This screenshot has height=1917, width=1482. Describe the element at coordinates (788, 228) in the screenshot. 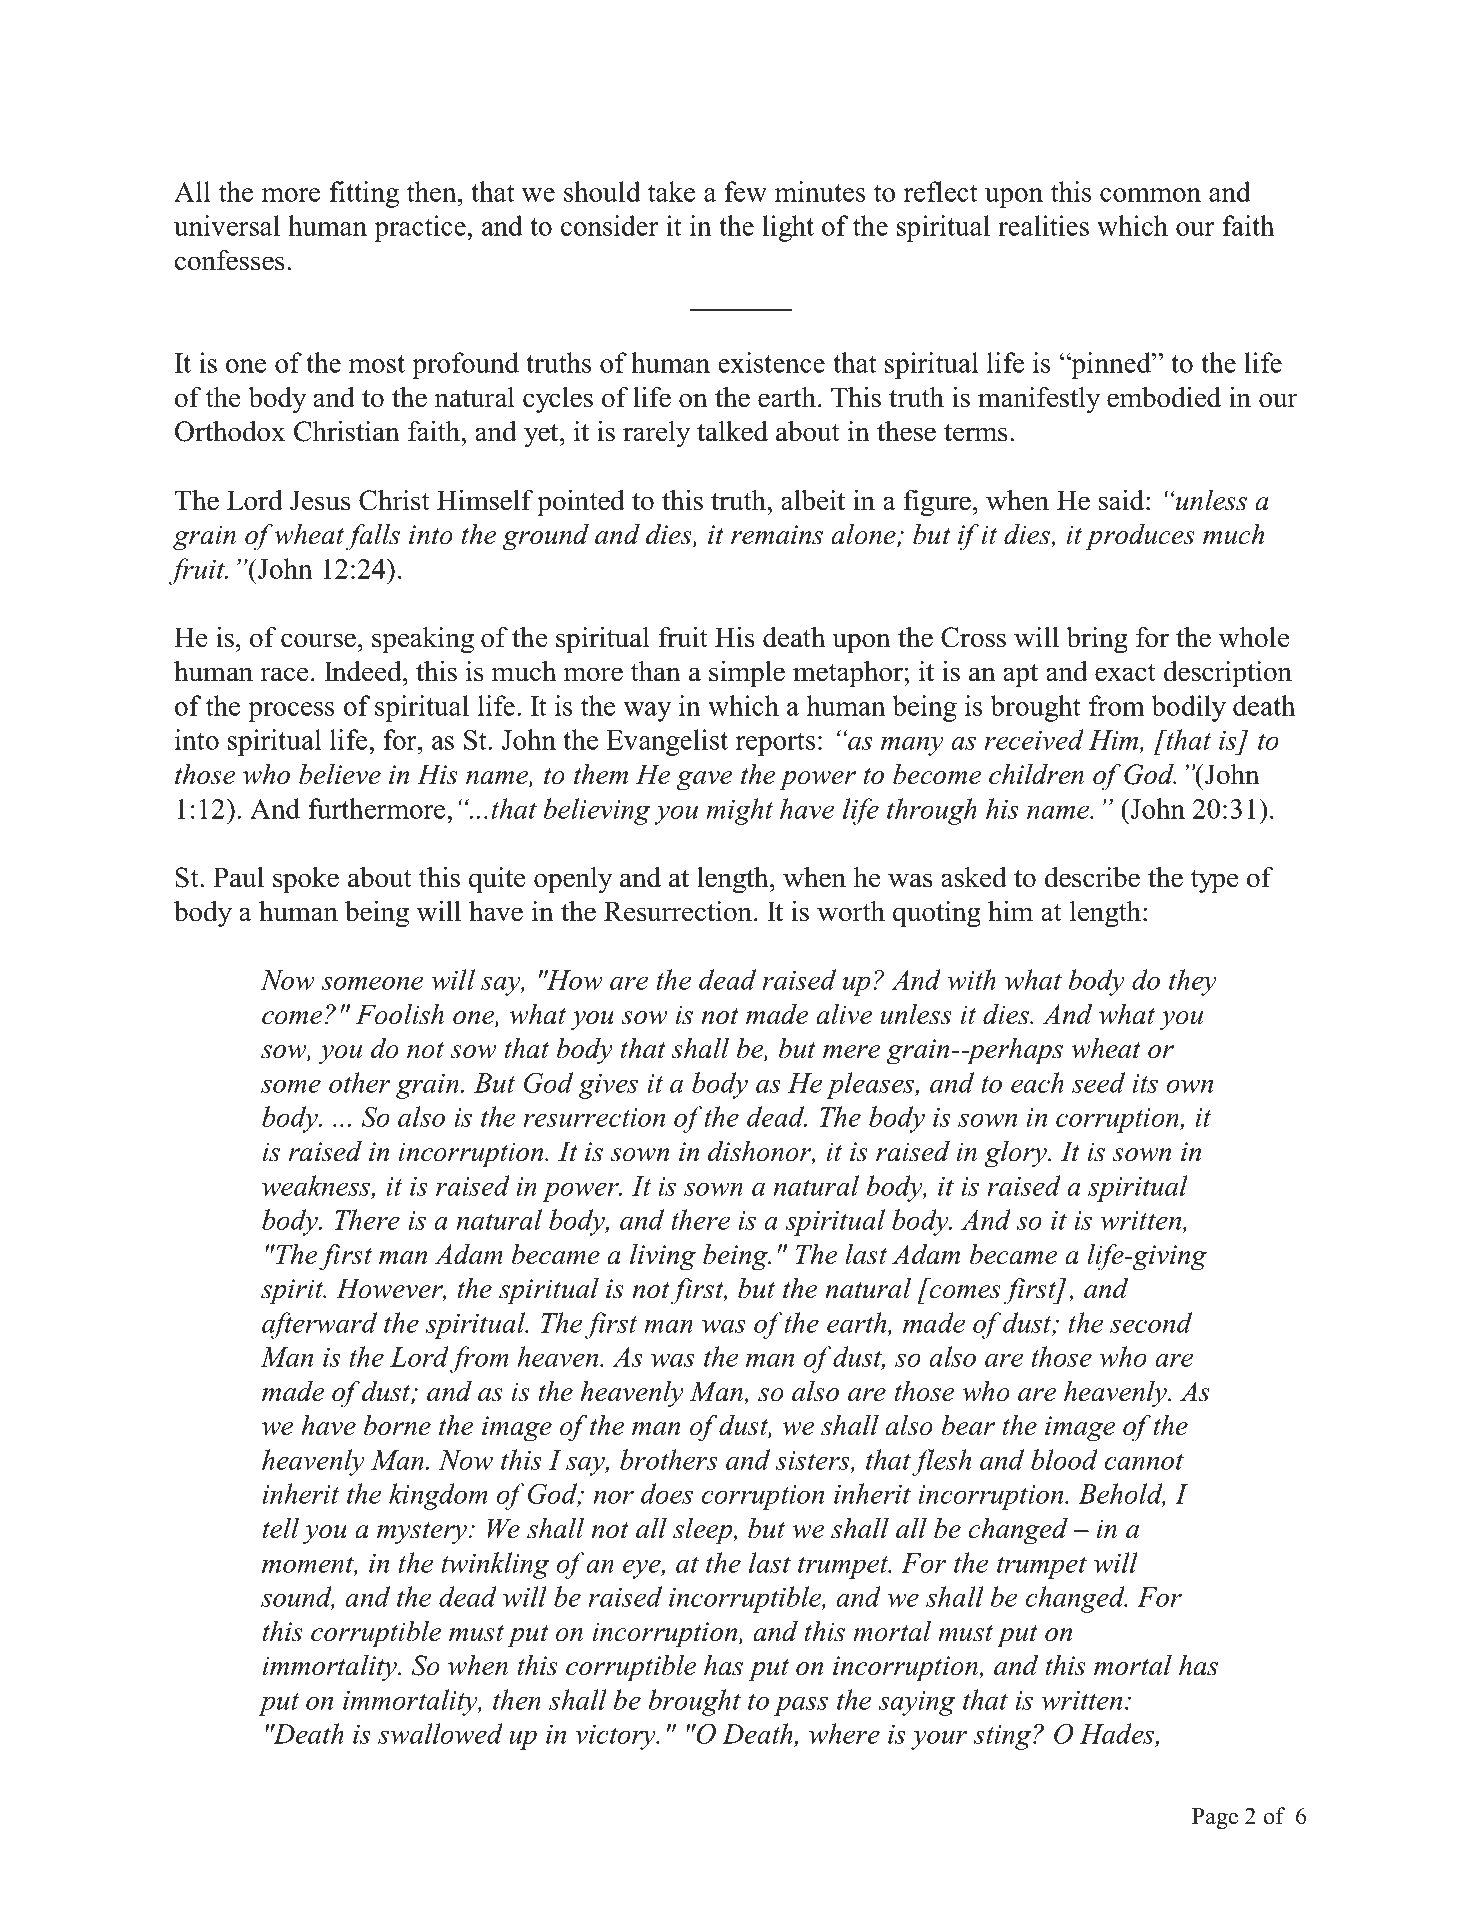

I see `light` at that location.
